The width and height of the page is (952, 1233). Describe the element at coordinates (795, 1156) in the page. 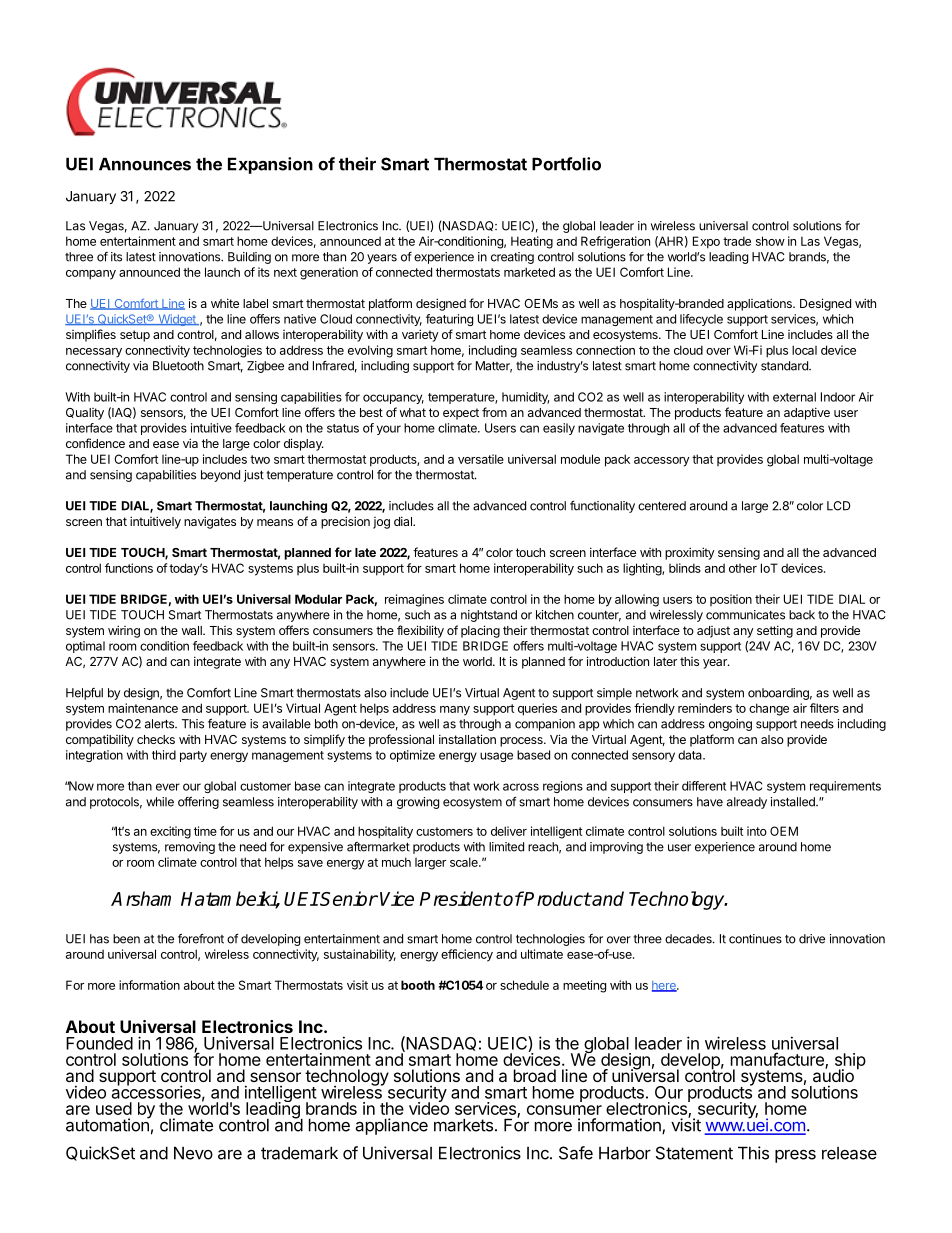

I see `press` at that location.
